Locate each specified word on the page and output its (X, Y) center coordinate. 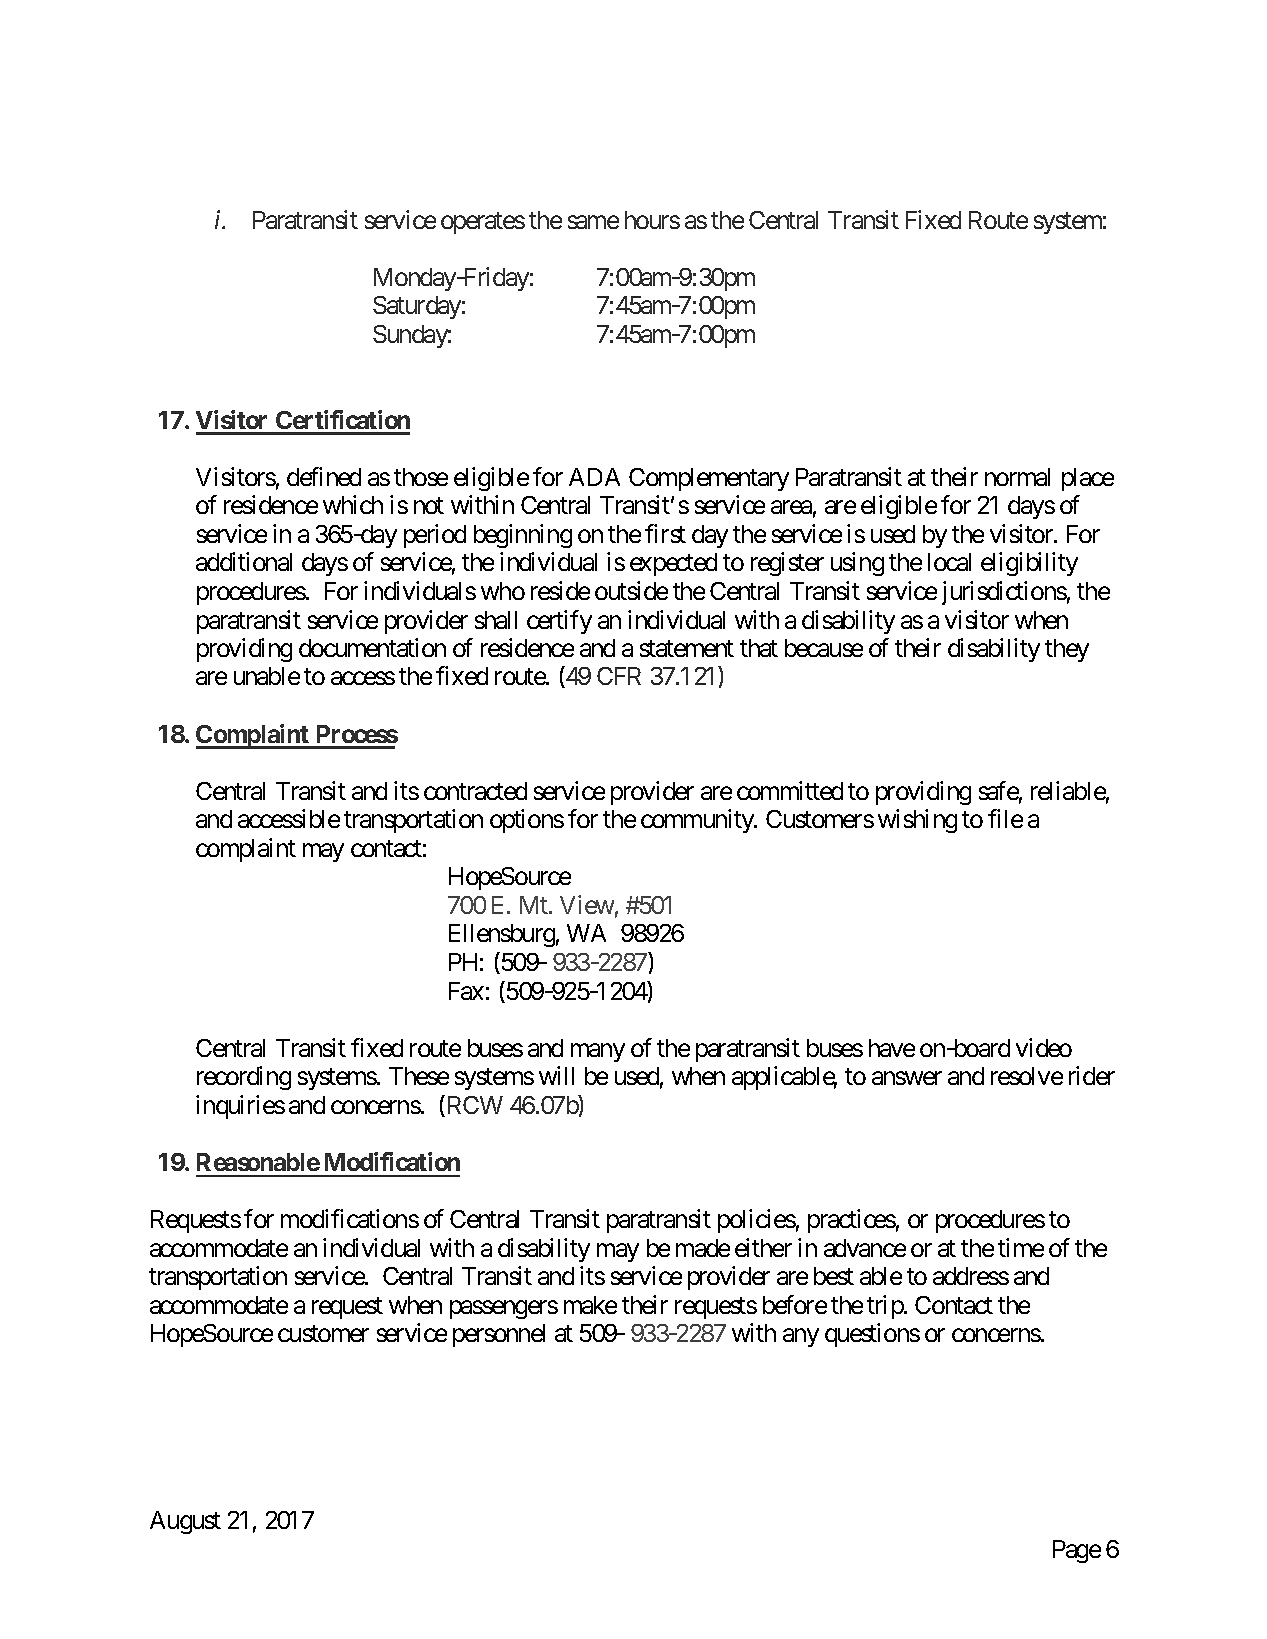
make (590, 1305)
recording (244, 1078)
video (1044, 1047)
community (698, 821)
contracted (475, 791)
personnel (499, 1335)
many (598, 1052)
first (665, 533)
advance (865, 1248)
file (1005, 818)
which (353, 504)
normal (1017, 477)
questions (872, 1335)
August (185, 1522)
